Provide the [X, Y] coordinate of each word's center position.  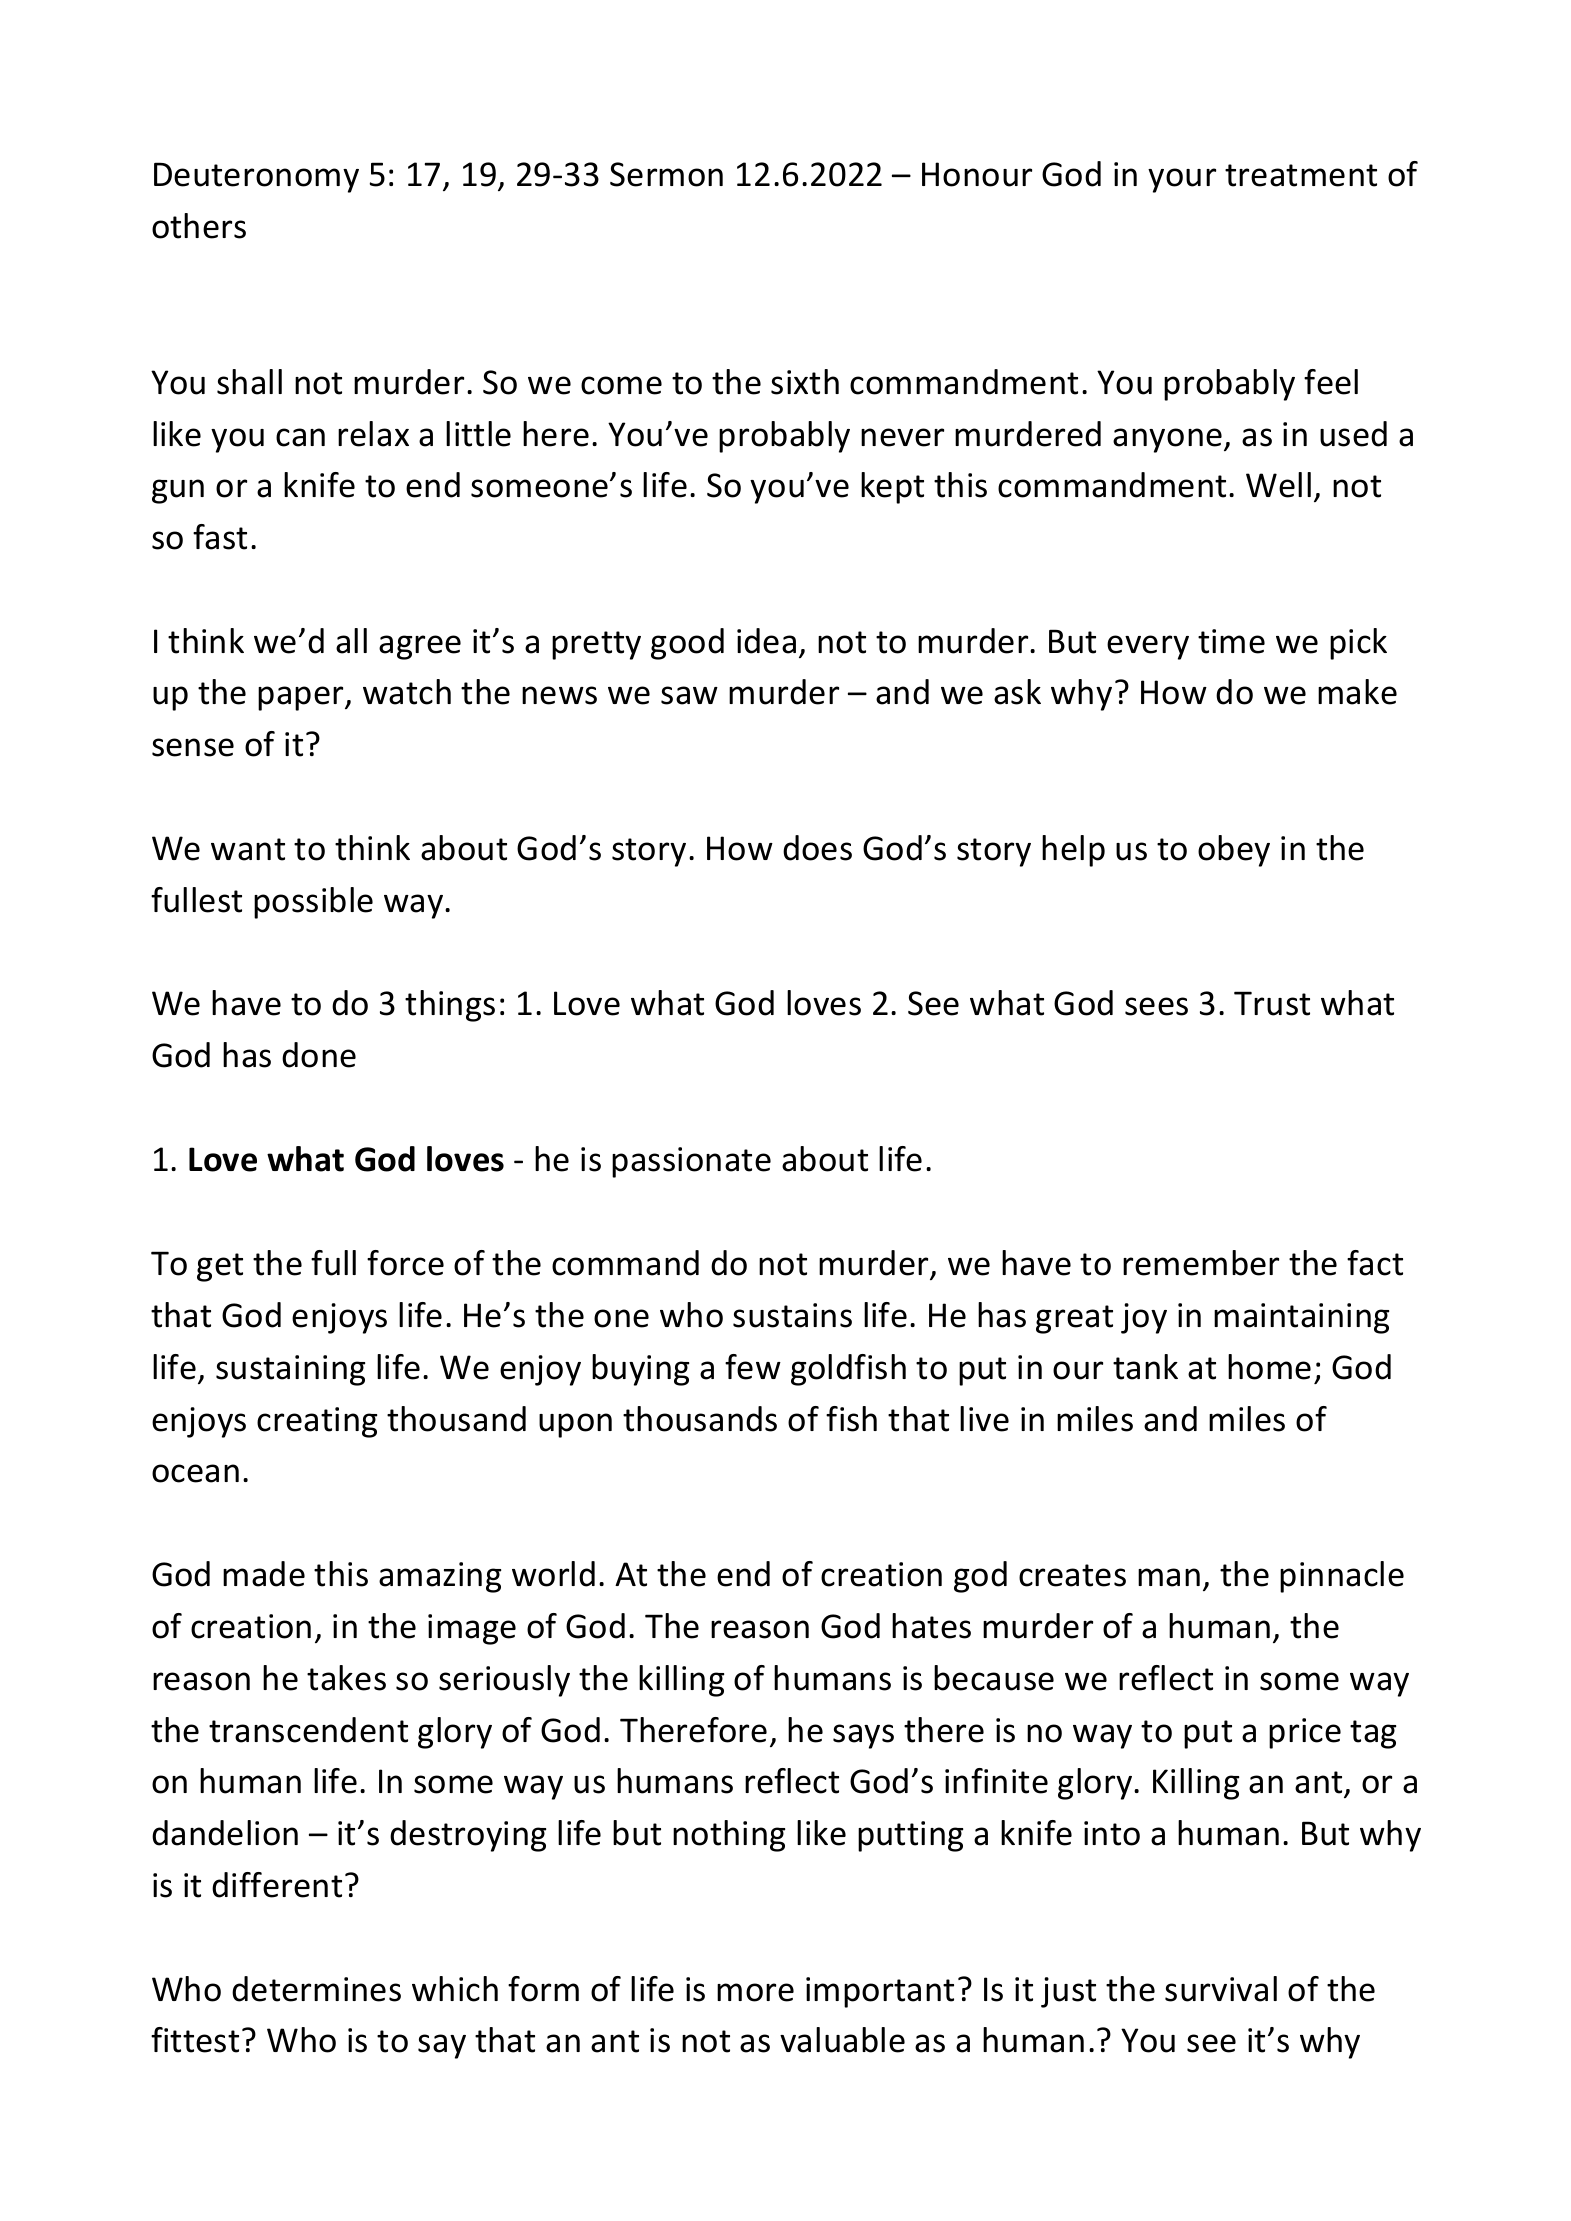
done [319, 1055]
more [755, 1992]
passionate [691, 1162]
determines [316, 1989]
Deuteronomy [256, 177]
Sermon [666, 174]
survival [1221, 1989]
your [1182, 180]
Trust [1272, 1003]
